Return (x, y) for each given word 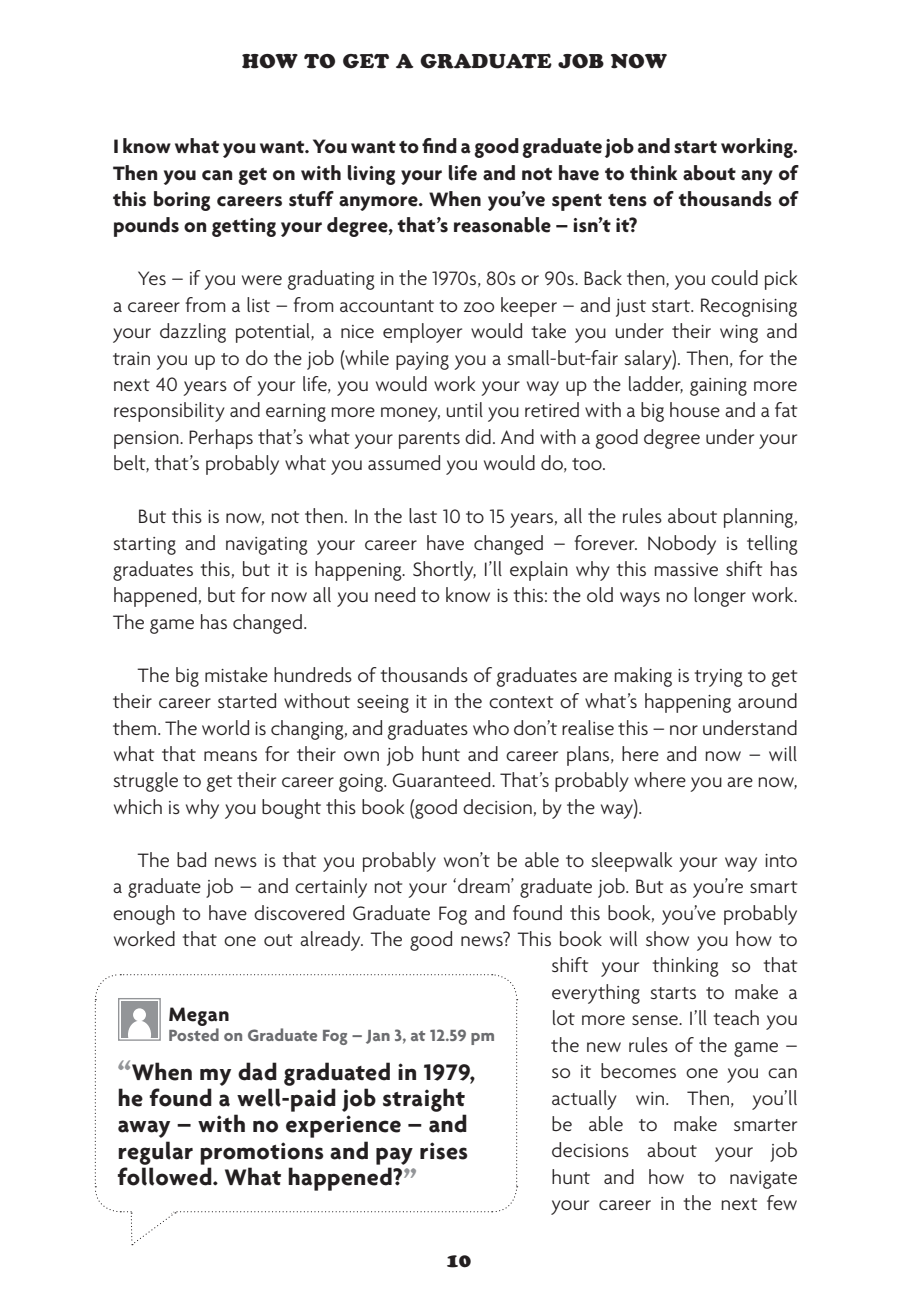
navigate (763, 1180)
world (225, 727)
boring (182, 201)
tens (627, 200)
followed (166, 1176)
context (521, 702)
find (439, 146)
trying (718, 678)
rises (444, 1151)
